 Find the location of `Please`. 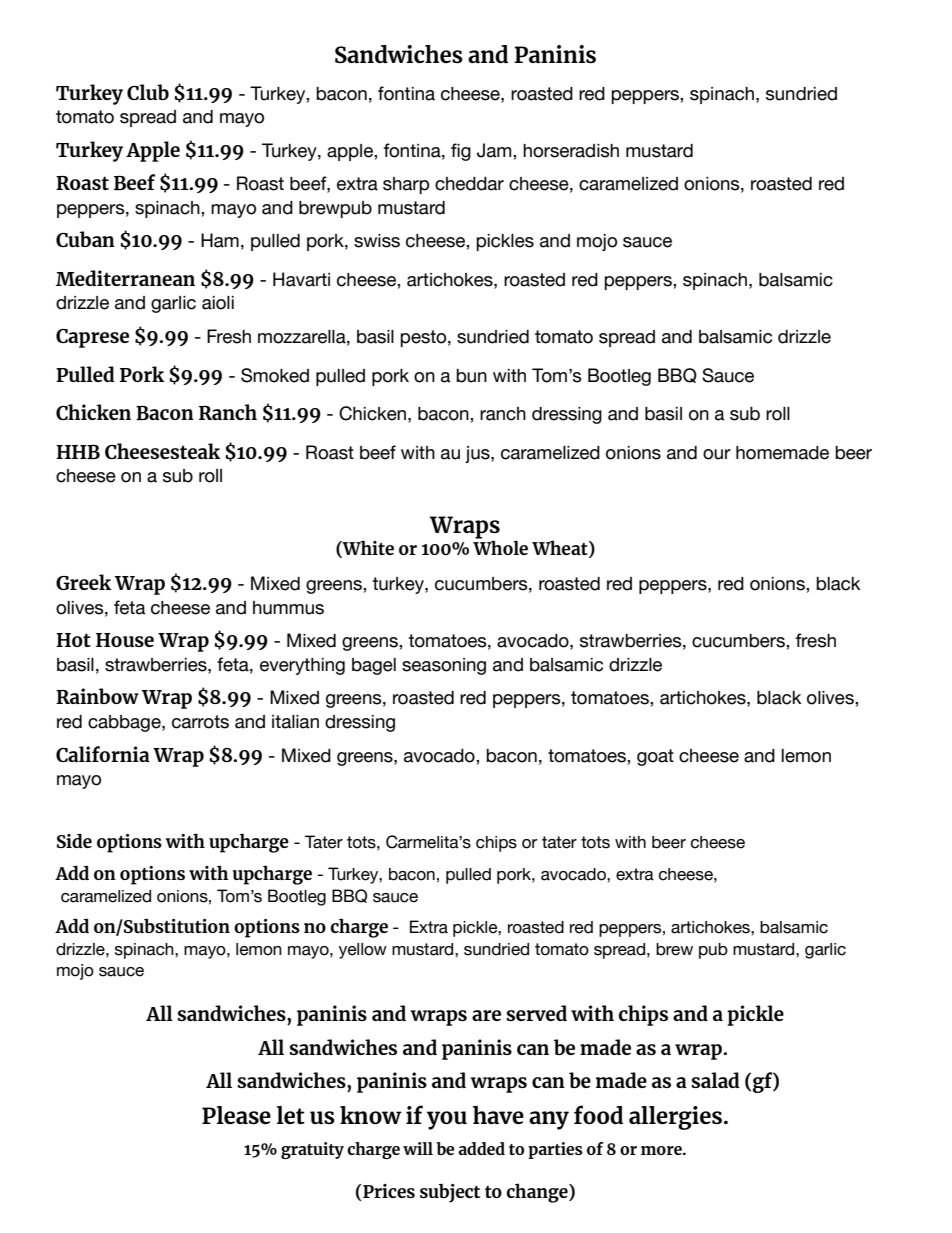

Please is located at coordinates (236, 1115).
